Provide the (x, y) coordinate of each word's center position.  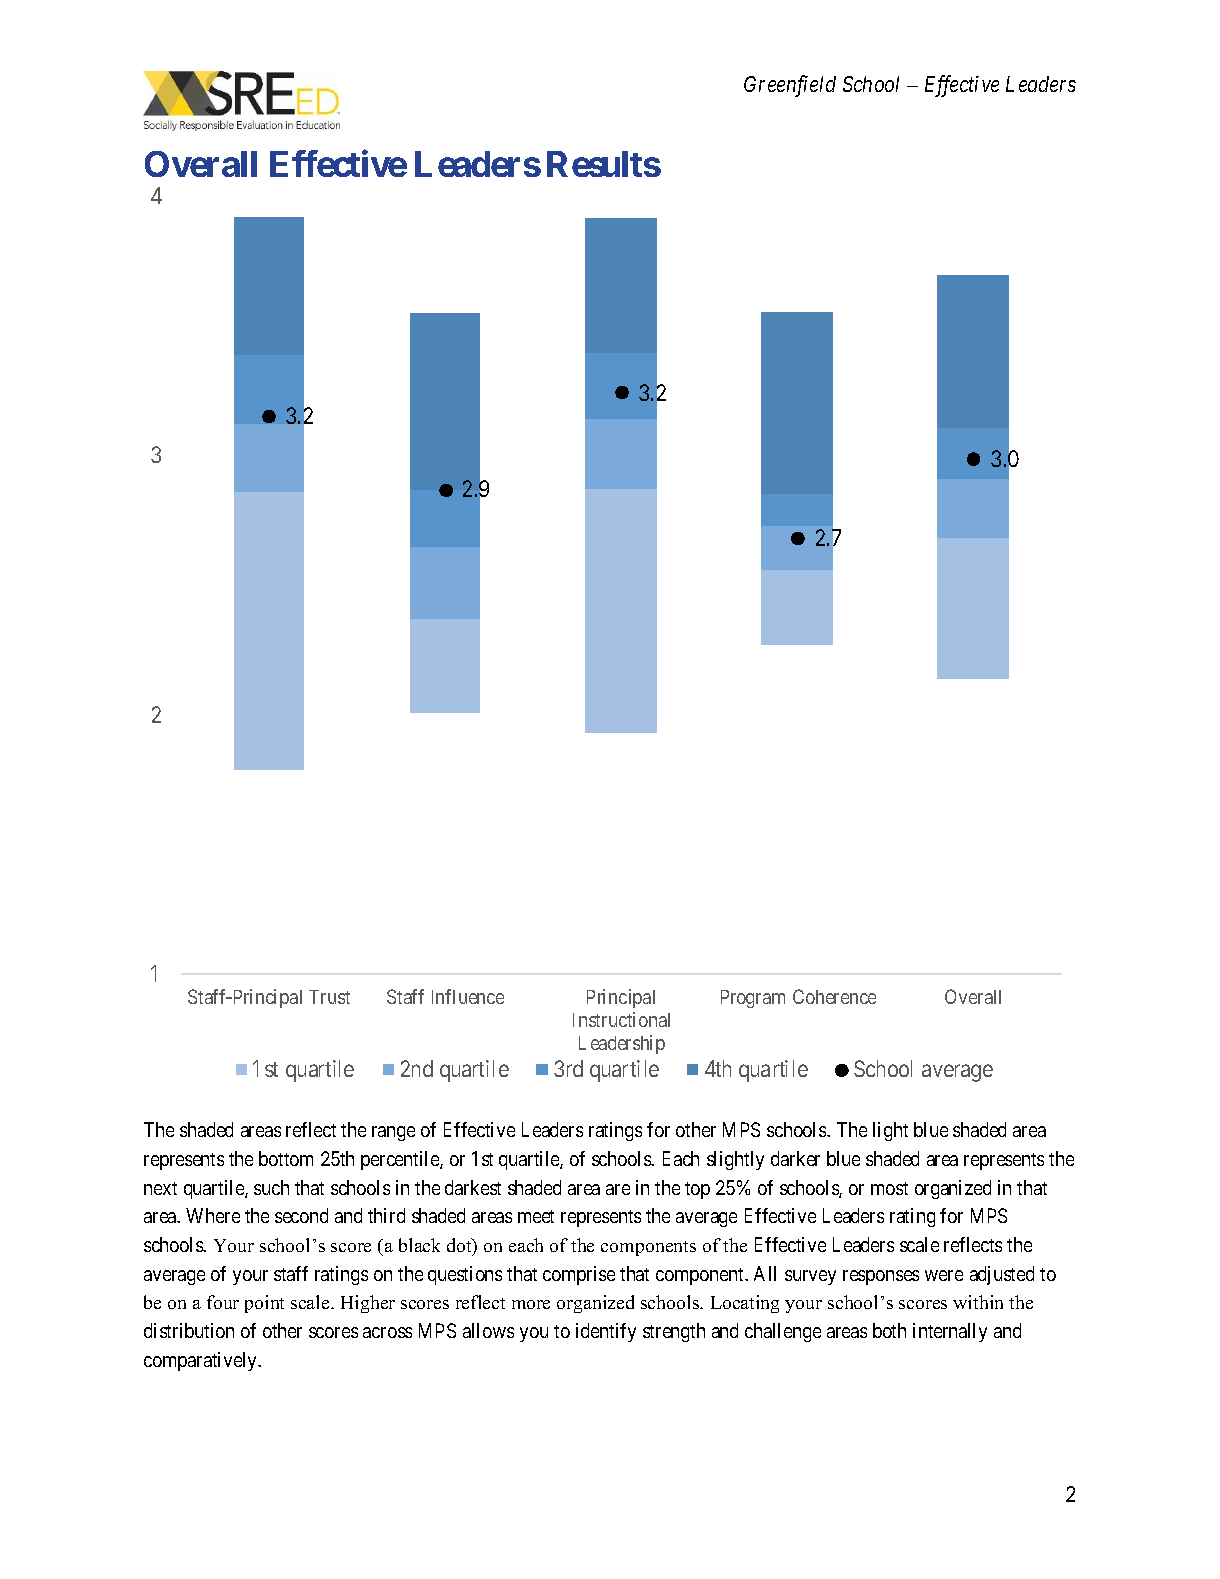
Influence (468, 996)
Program (753, 999)
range (393, 1133)
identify (606, 1332)
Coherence (834, 996)
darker (795, 1158)
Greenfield (790, 86)
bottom (286, 1158)
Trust (329, 997)
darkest (473, 1187)
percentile (401, 1160)
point (264, 1304)
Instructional (621, 1019)
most (889, 1188)
